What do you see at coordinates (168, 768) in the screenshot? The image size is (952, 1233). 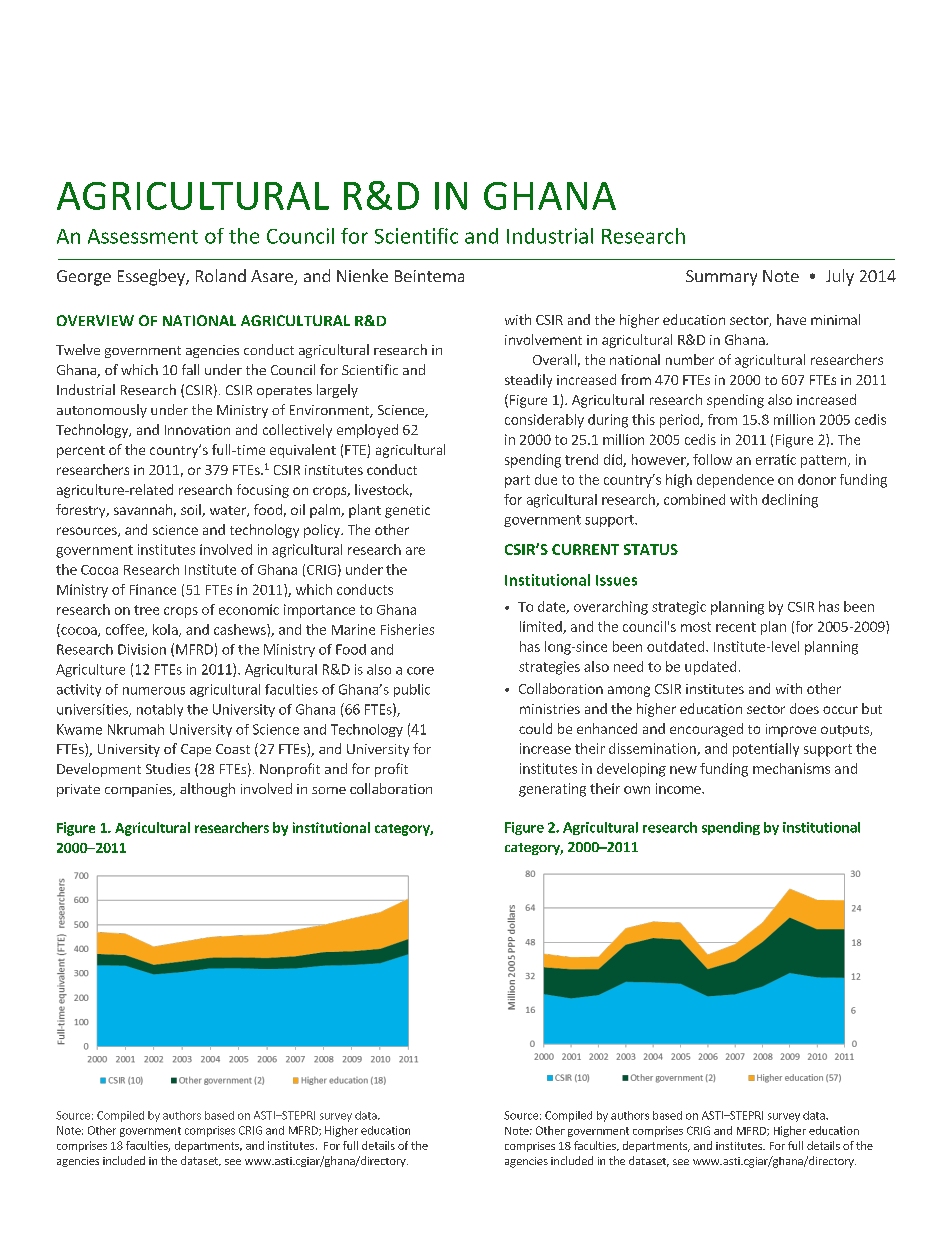 I see `Studies` at bounding box center [168, 768].
